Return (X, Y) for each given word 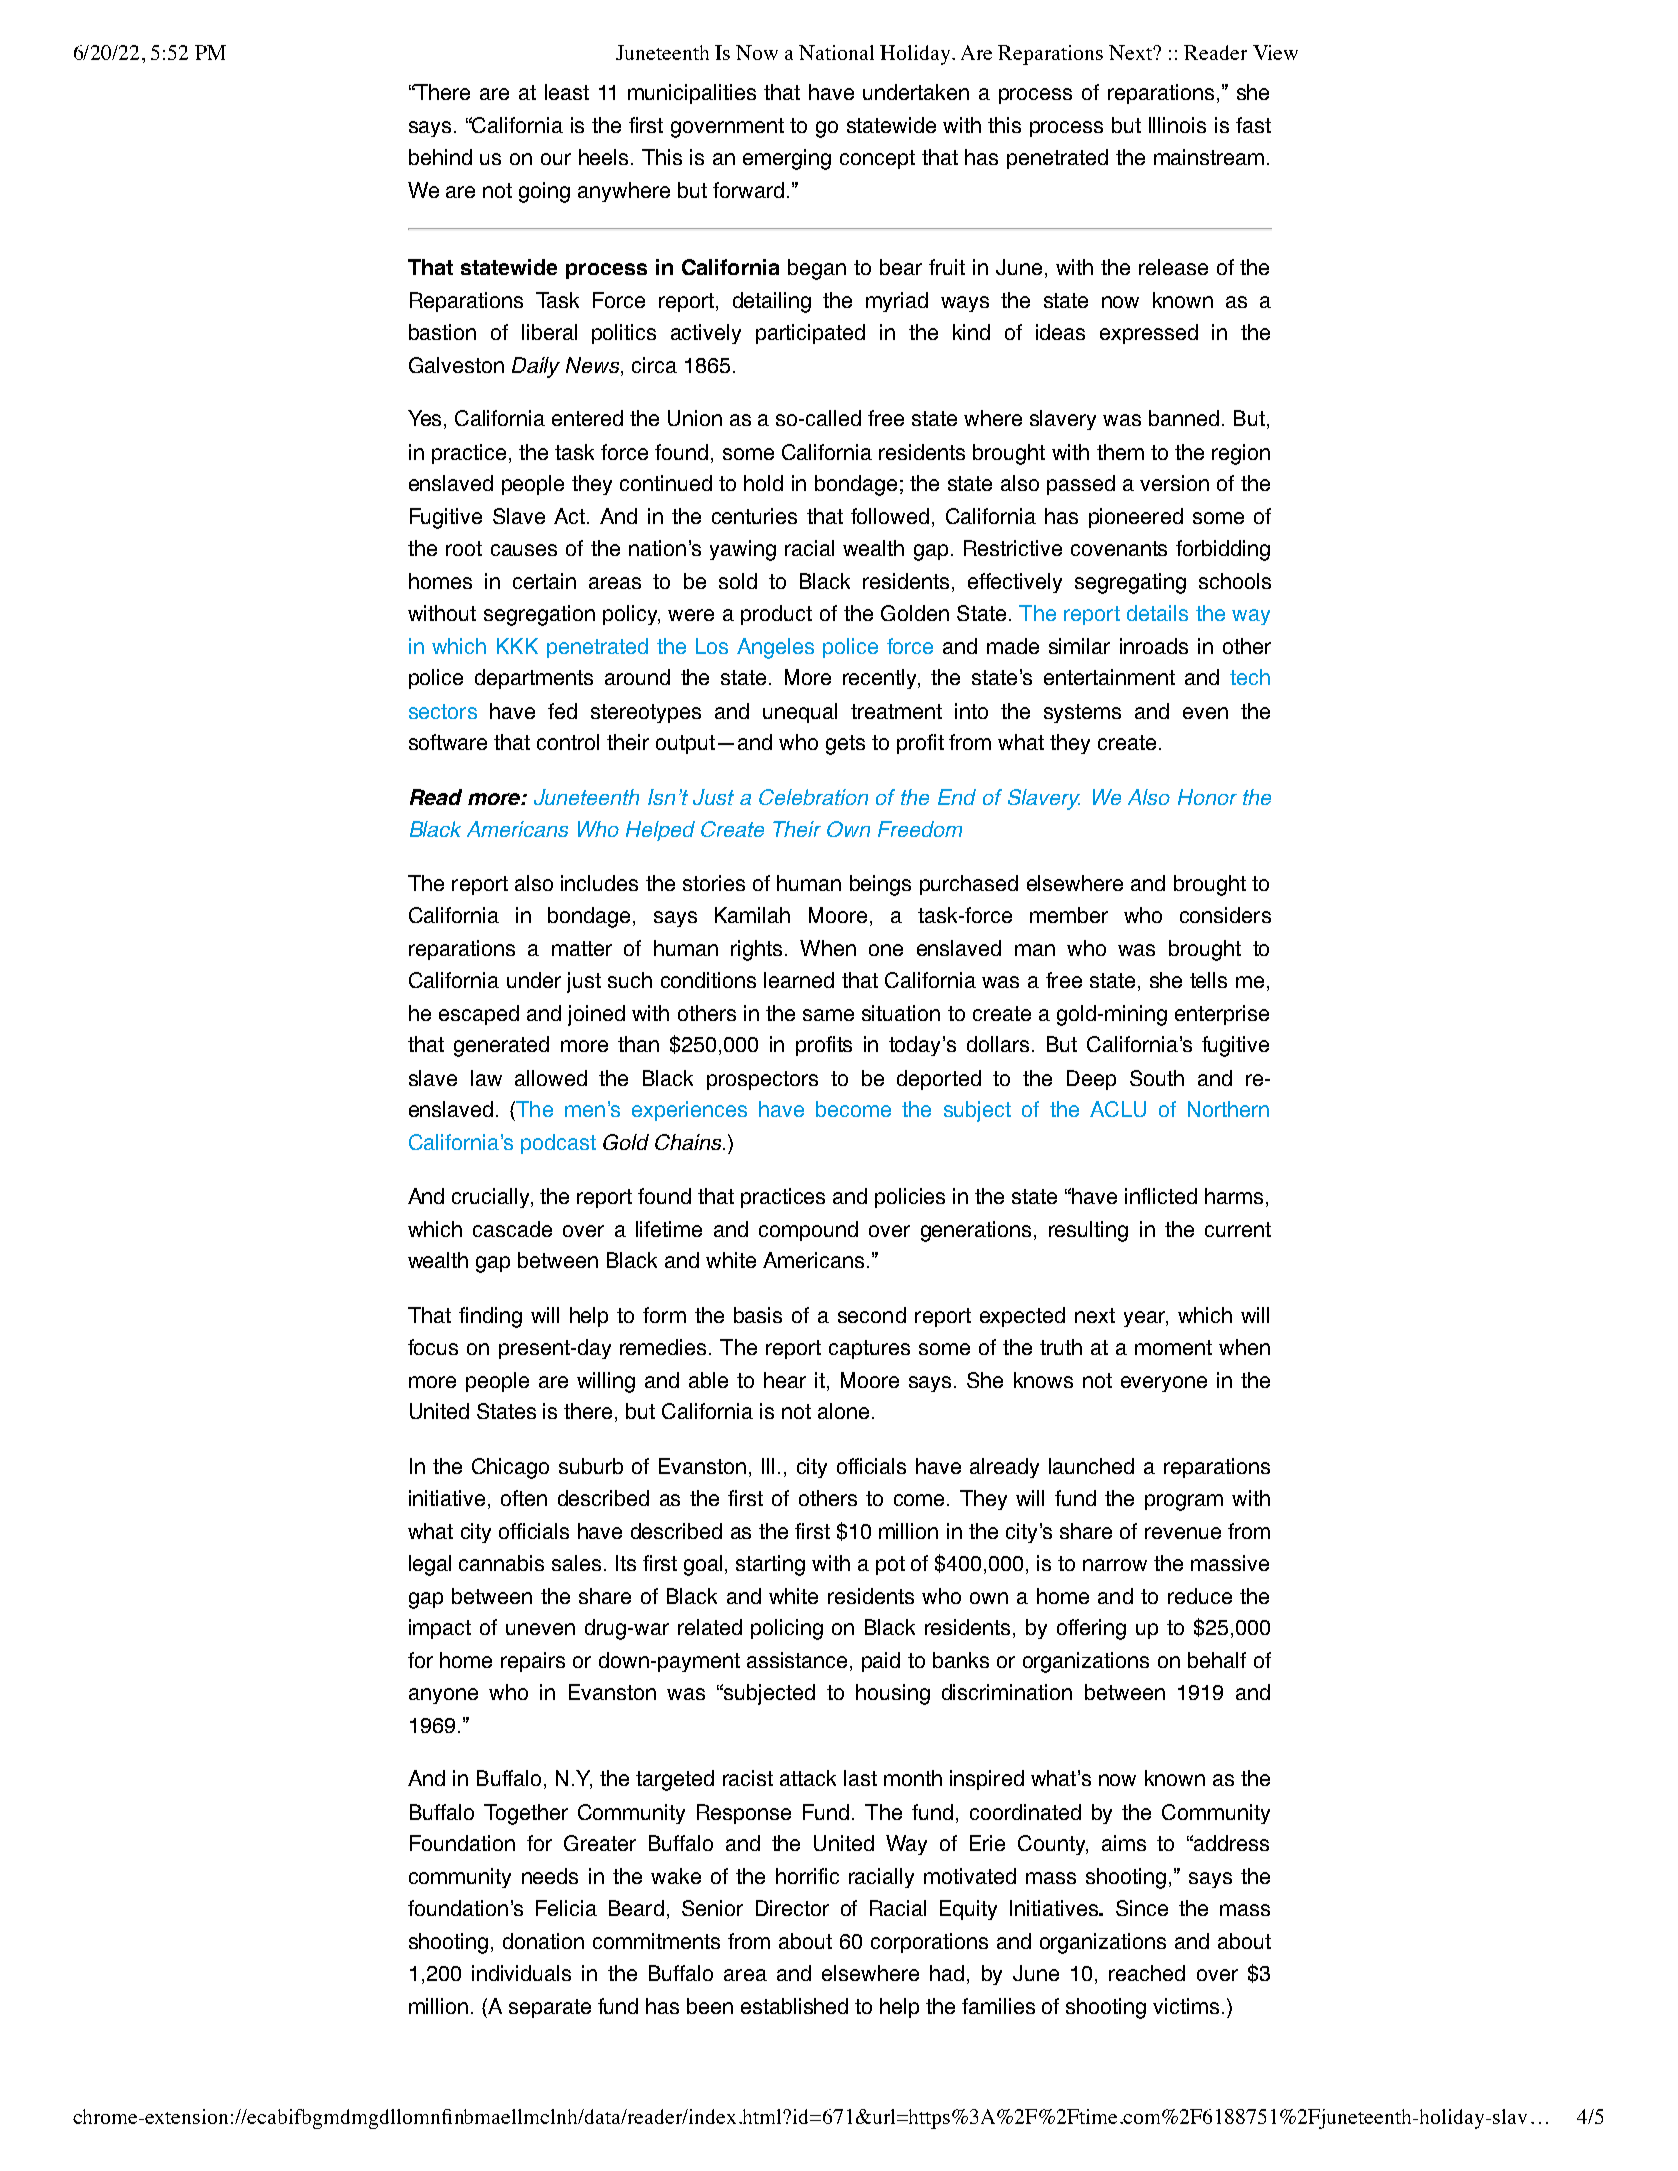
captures (869, 1349)
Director (792, 1908)
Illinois (1177, 125)
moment (1173, 1347)
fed (562, 711)
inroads (1154, 646)
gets (845, 745)
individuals (521, 1973)
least (567, 92)
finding (490, 1317)
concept (877, 159)
